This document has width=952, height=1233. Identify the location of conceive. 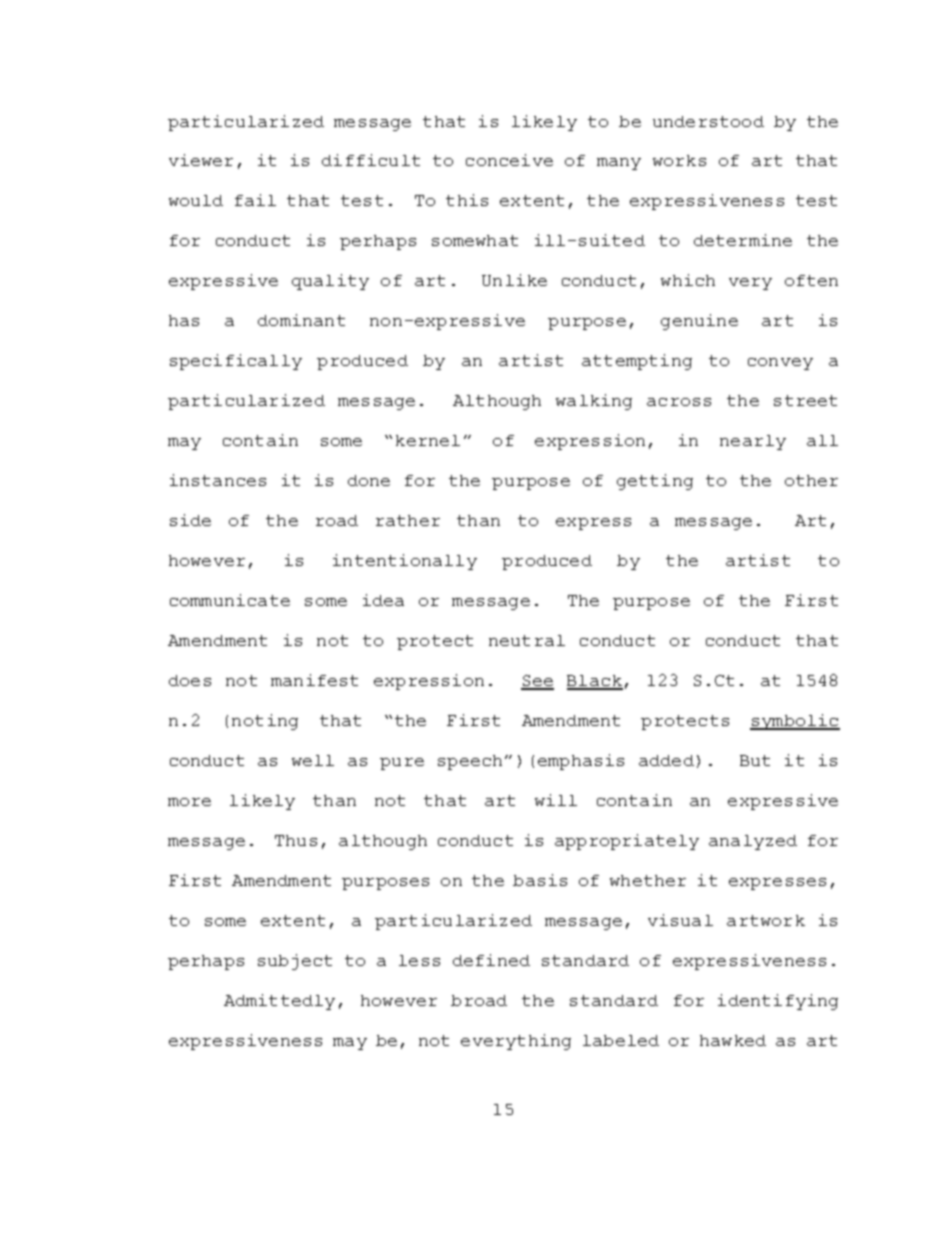
(509, 160).
